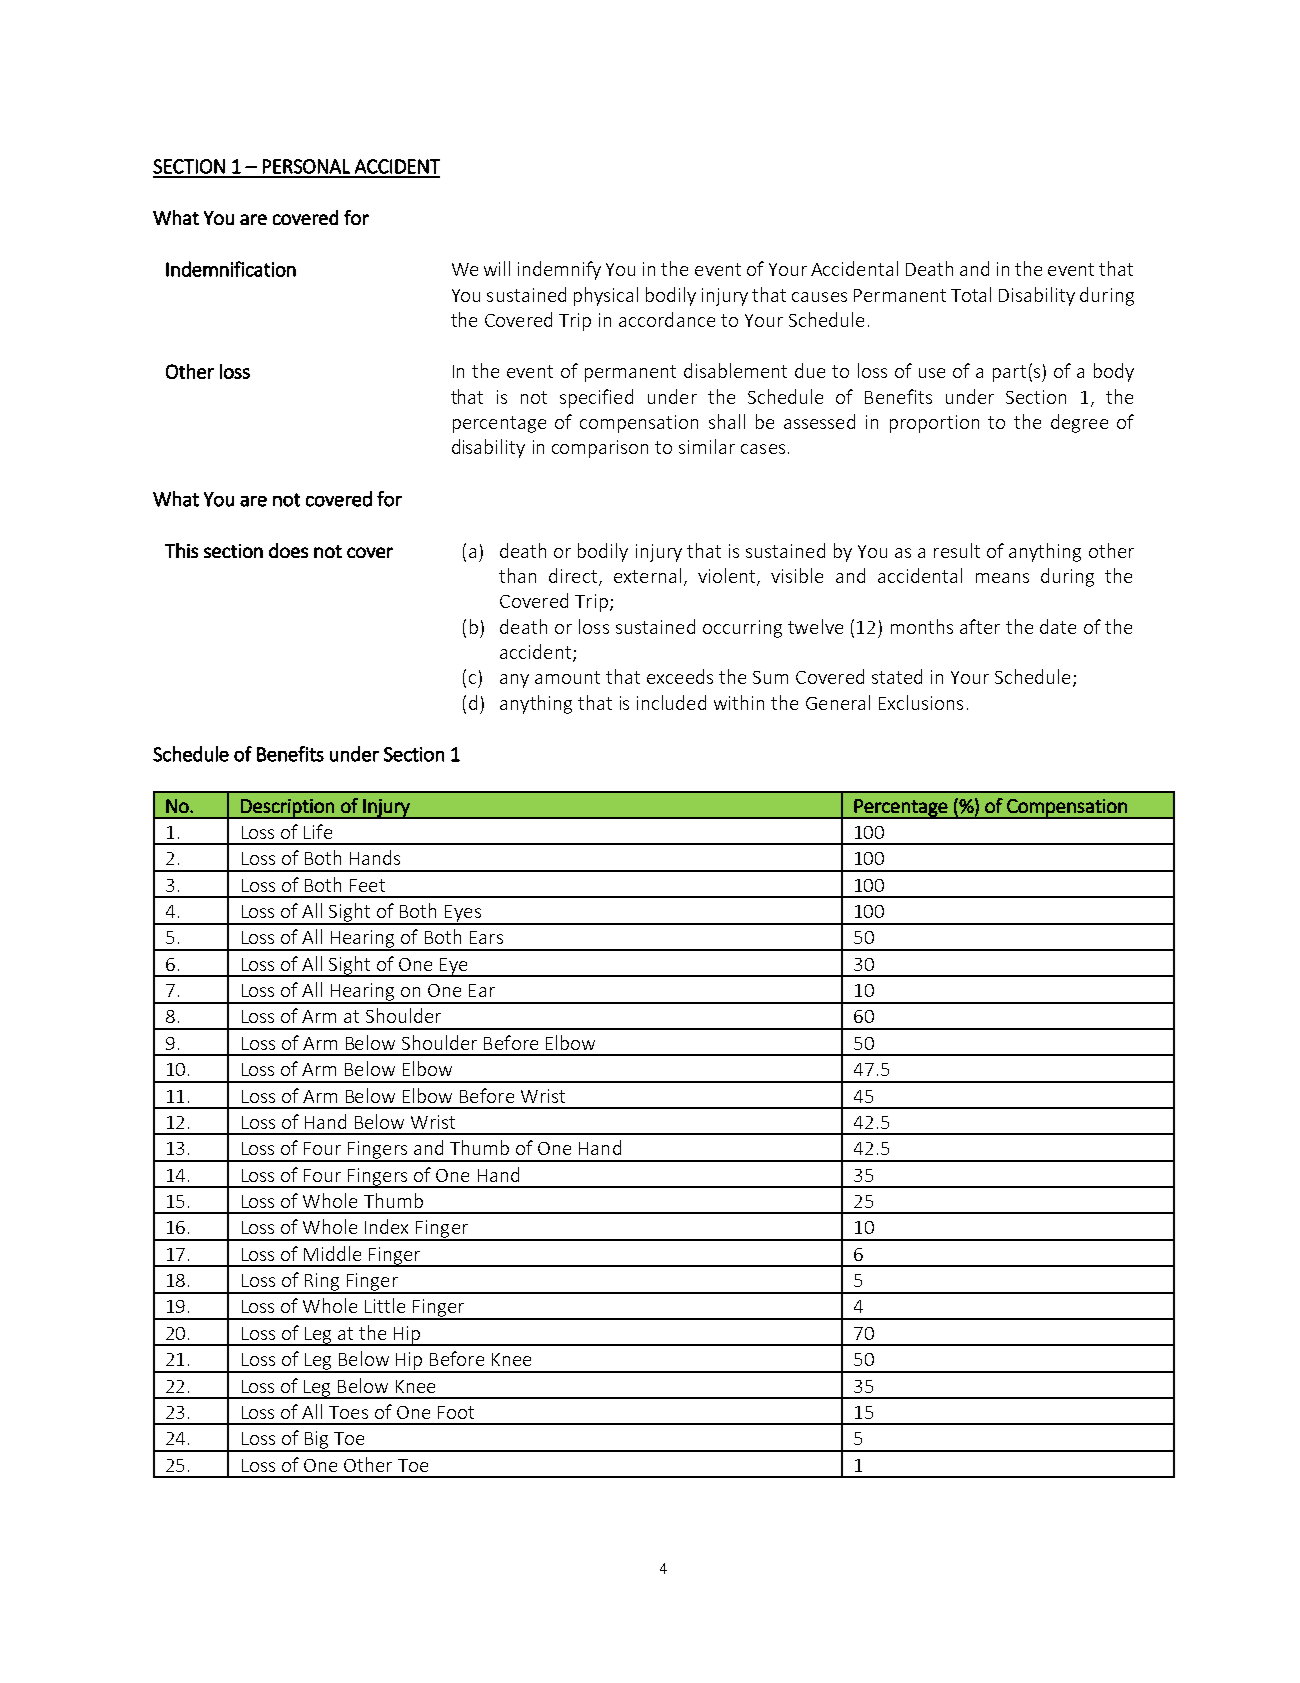 This document has height=1683, width=1300. I want to click on Exclusions, so click(921, 702).
